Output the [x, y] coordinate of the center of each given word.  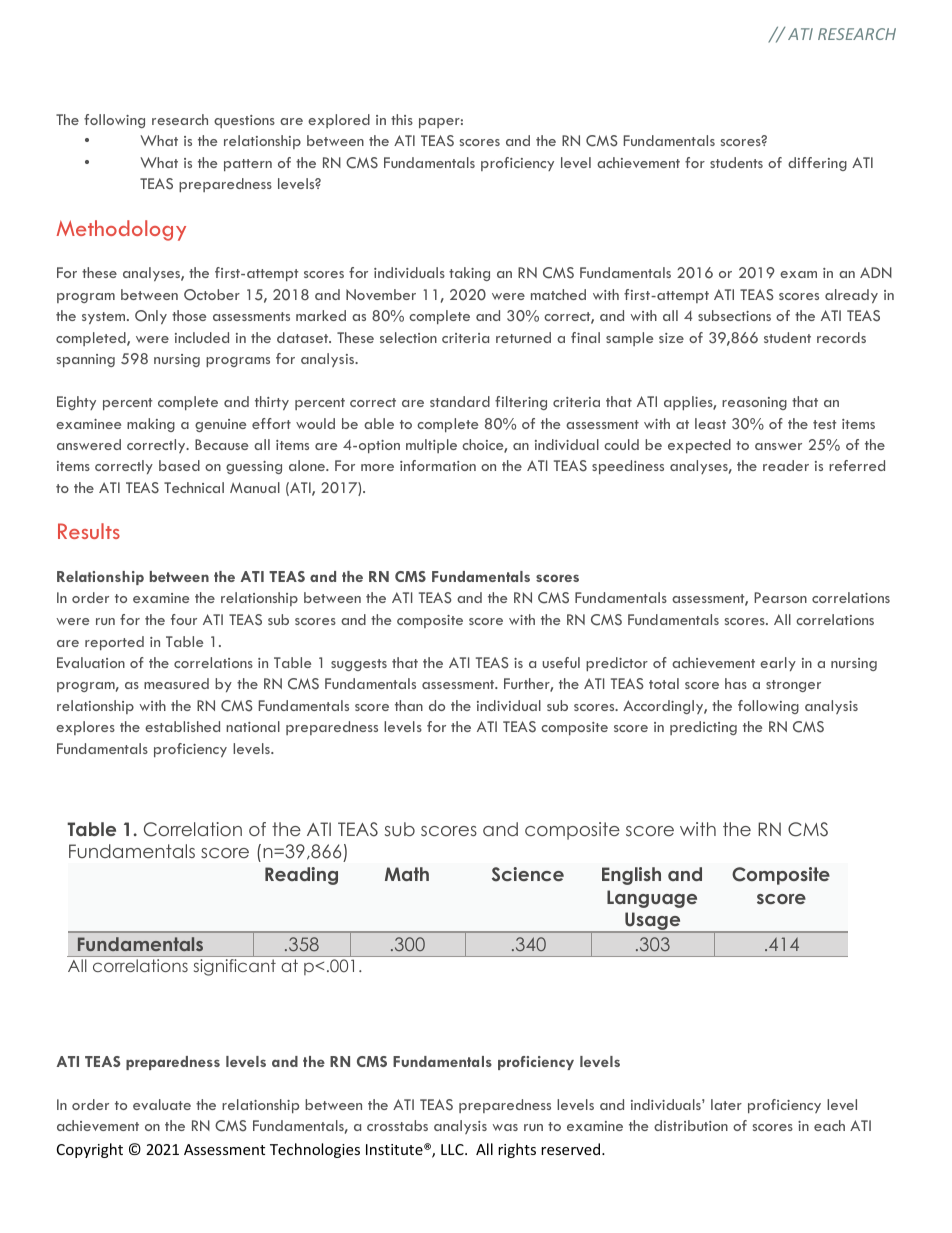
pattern [248, 165]
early [778, 664]
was [505, 1127]
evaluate [162, 1104]
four [184, 619]
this [402, 119]
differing [817, 164]
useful [561, 662]
